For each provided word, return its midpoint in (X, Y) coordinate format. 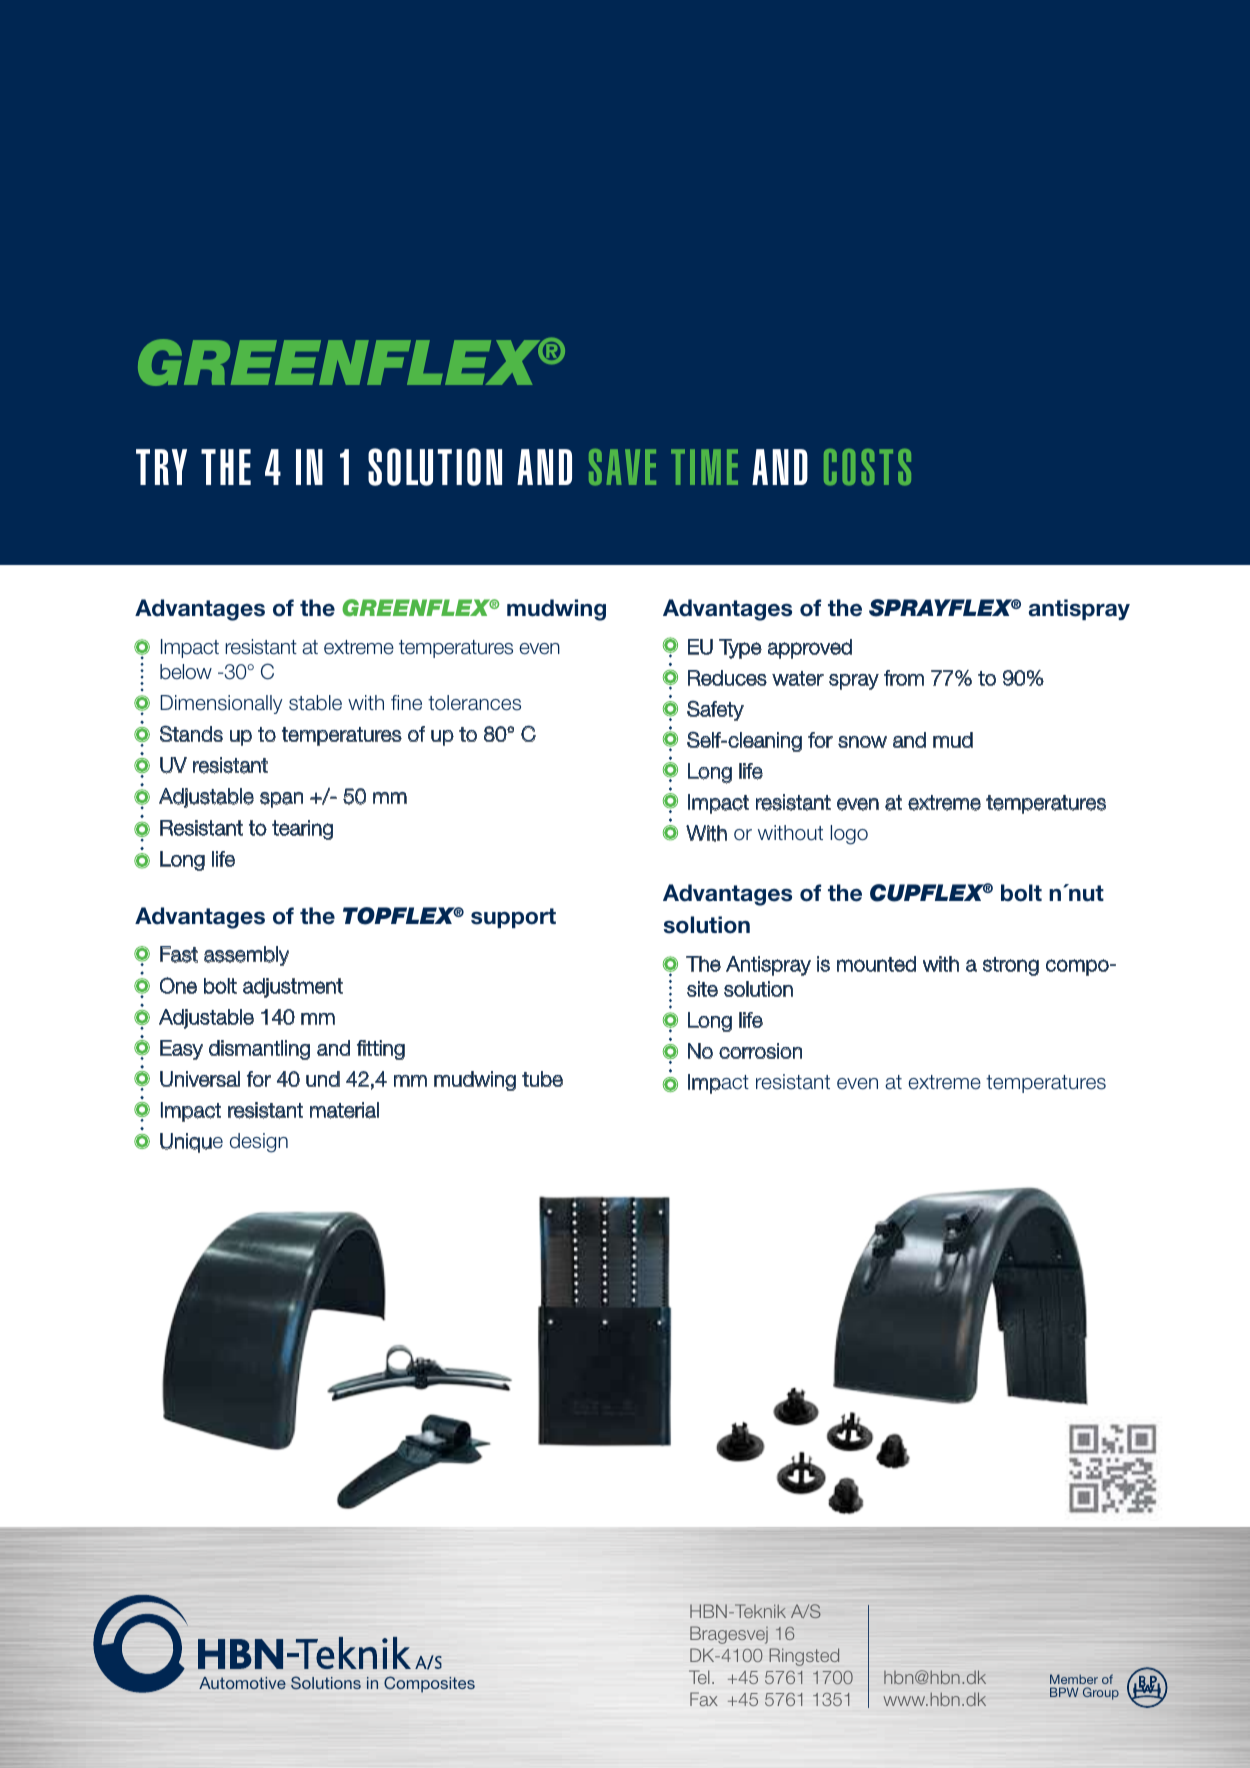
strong (1011, 966)
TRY (161, 467)
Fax (704, 1699)
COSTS (867, 467)
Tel (699, 1677)
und (323, 1079)
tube (542, 1079)
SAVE (622, 467)
